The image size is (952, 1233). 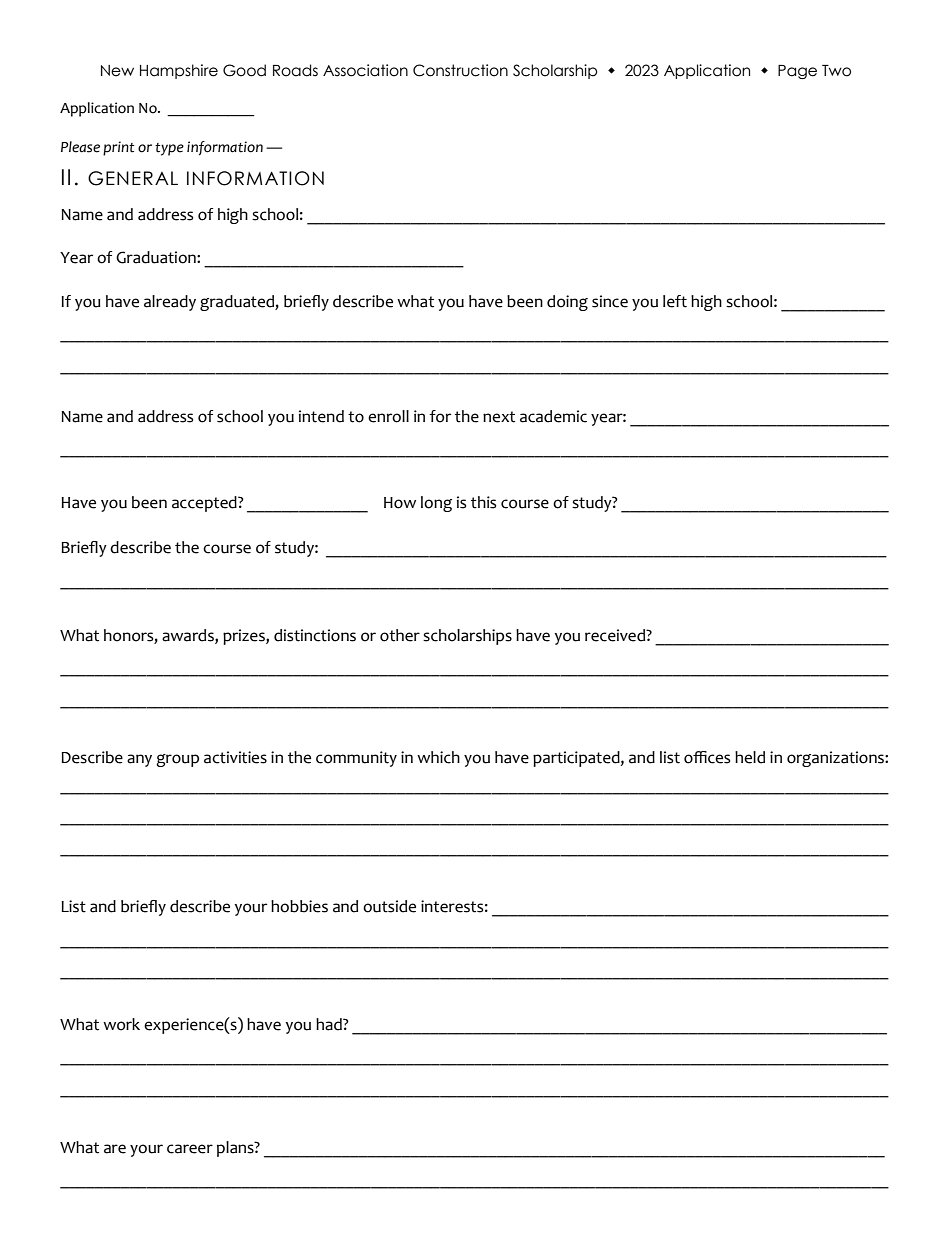 What do you see at coordinates (400, 635) in the document?
I see `other` at bounding box center [400, 635].
